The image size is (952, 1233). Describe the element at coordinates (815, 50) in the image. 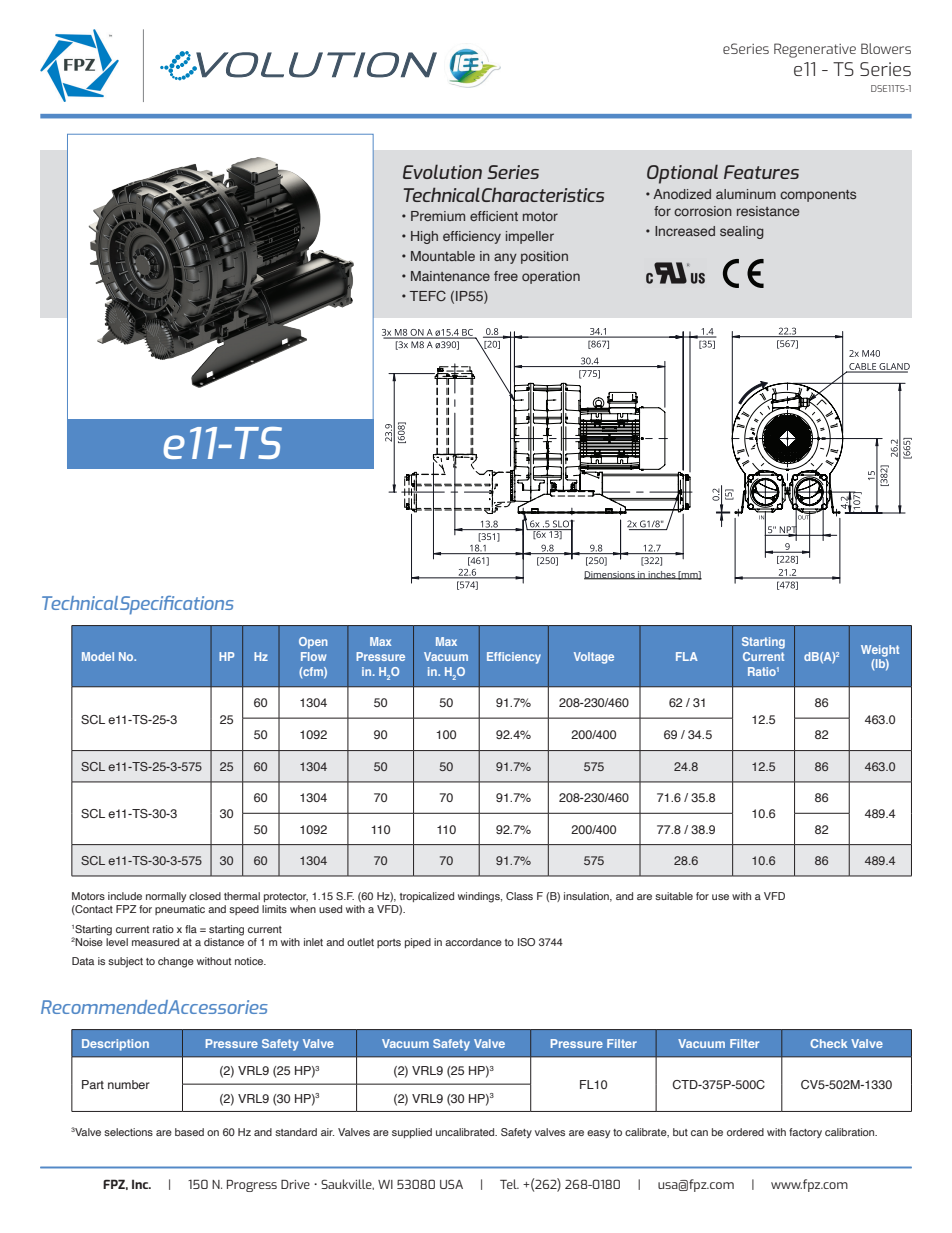

I see `Regenerative` at that location.
